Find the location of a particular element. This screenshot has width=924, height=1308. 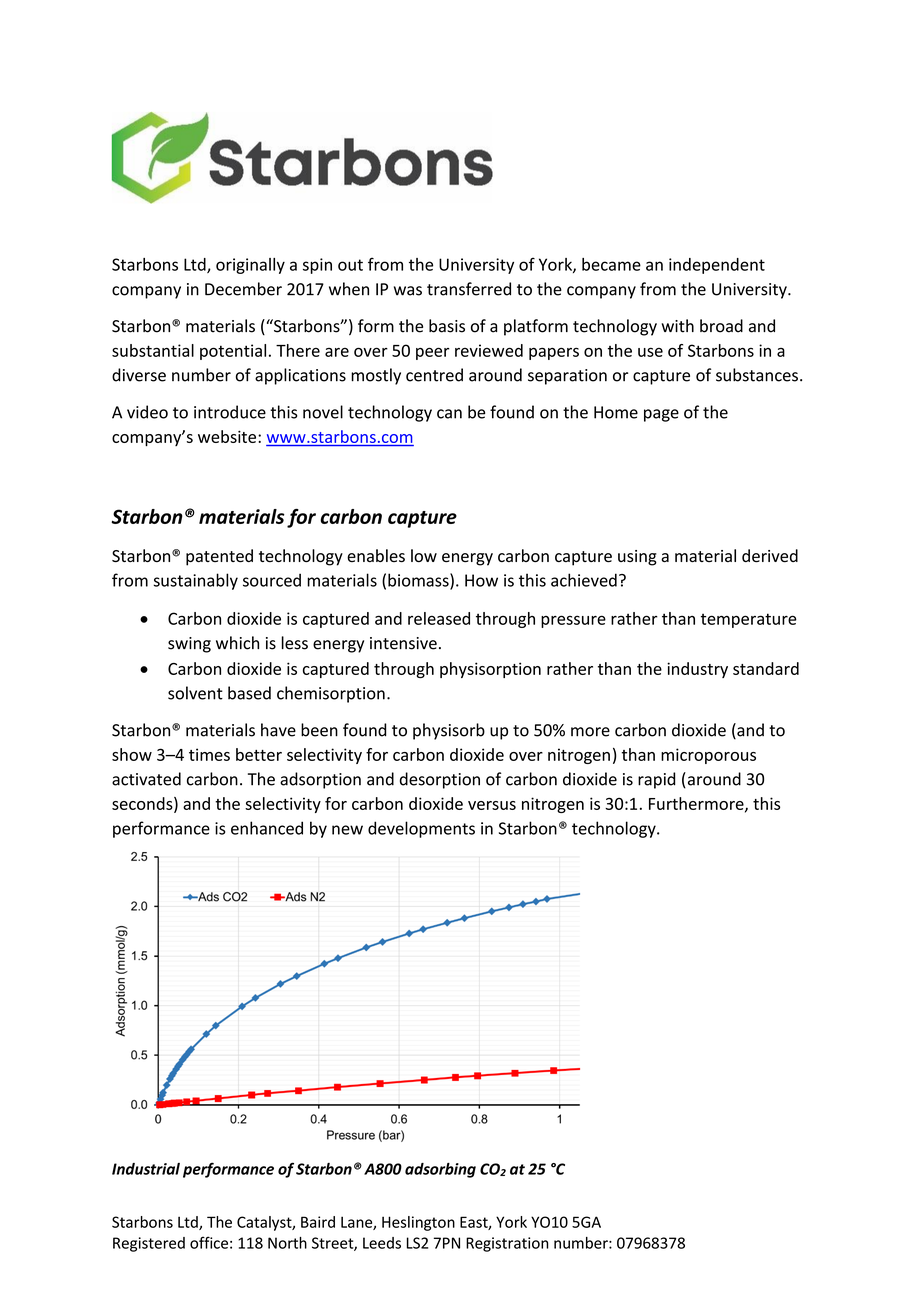

released is located at coordinates (439, 618).
